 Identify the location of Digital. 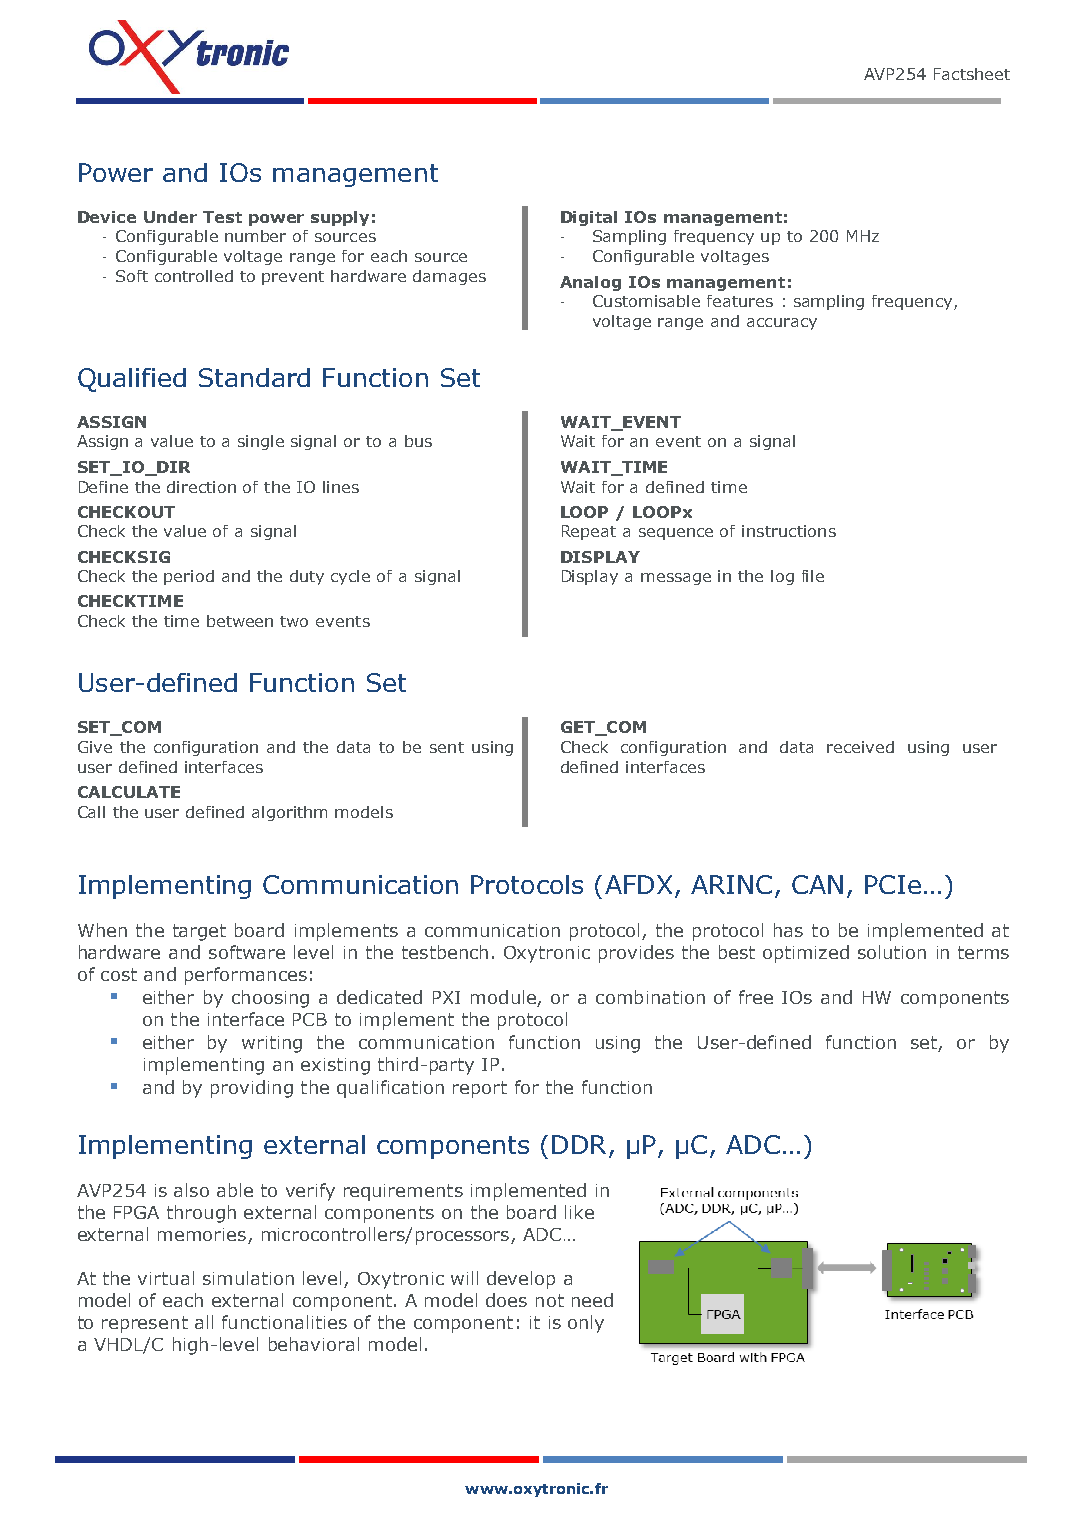
(589, 218).
